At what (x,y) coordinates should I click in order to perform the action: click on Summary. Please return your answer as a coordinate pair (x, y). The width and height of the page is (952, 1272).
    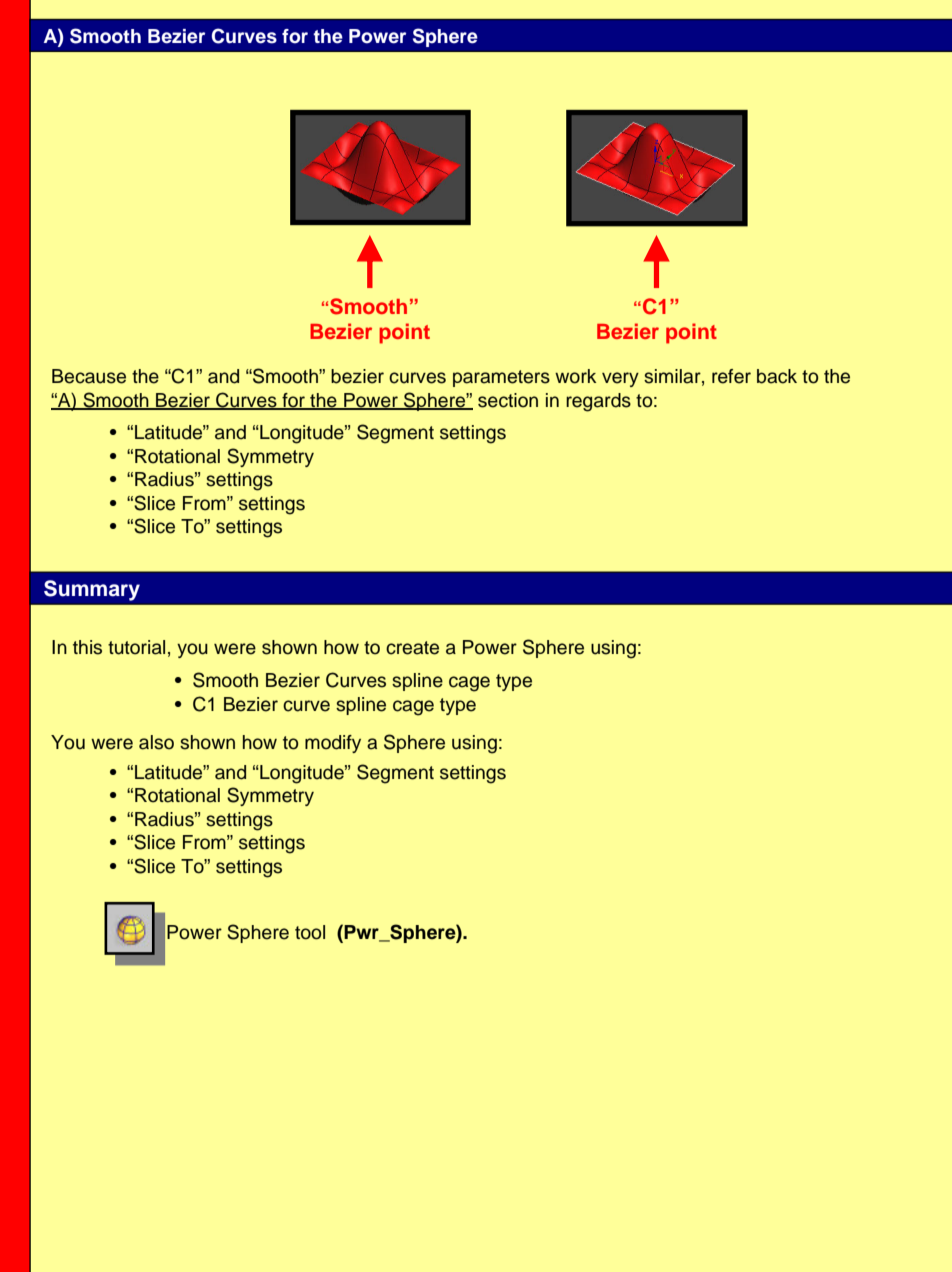
    Looking at the image, I should click on (92, 590).
